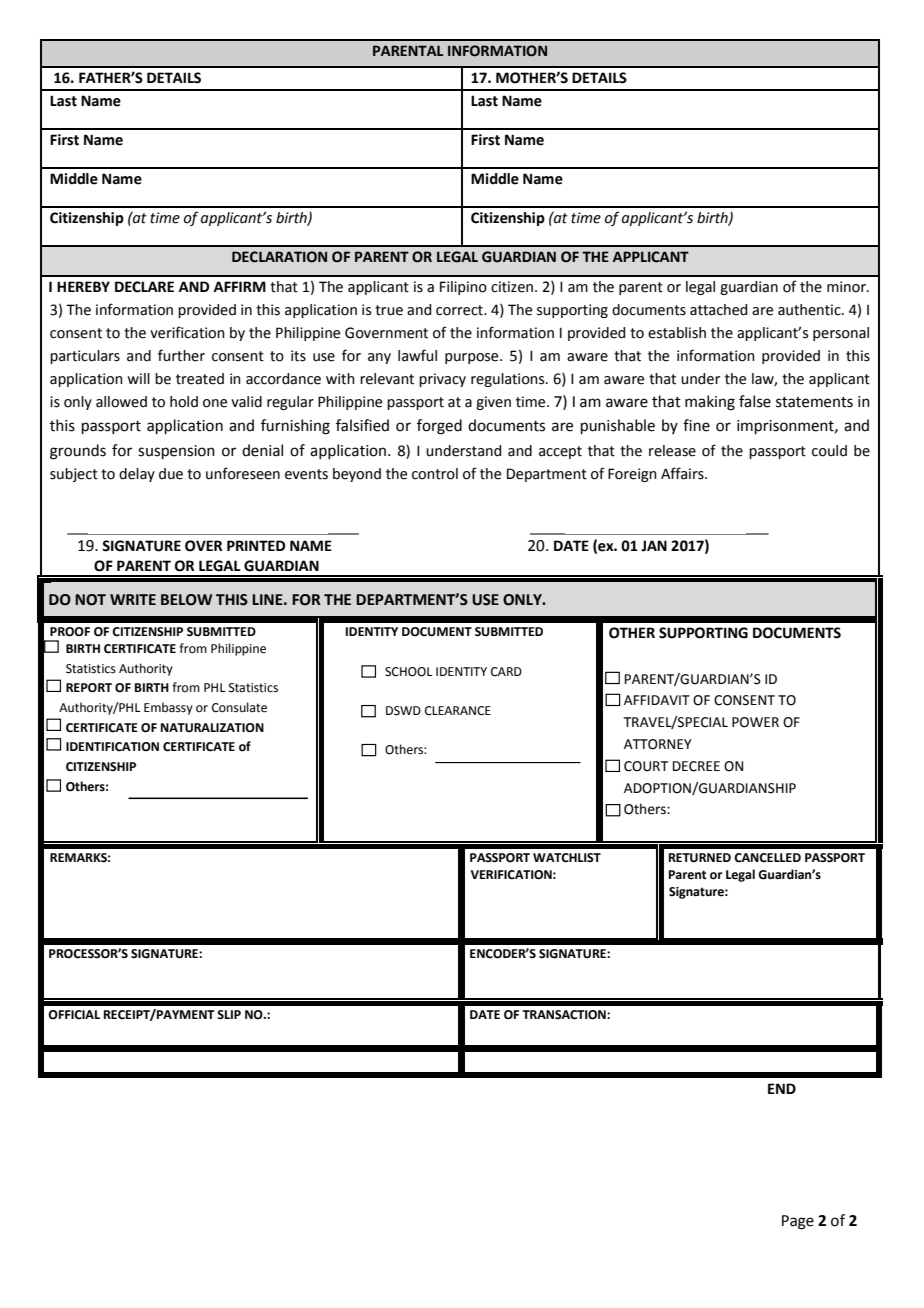 Image resolution: width=924 pixels, height=1308 pixels. What do you see at coordinates (74, 1015) in the screenshot?
I see `OFFICIAL` at bounding box center [74, 1015].
